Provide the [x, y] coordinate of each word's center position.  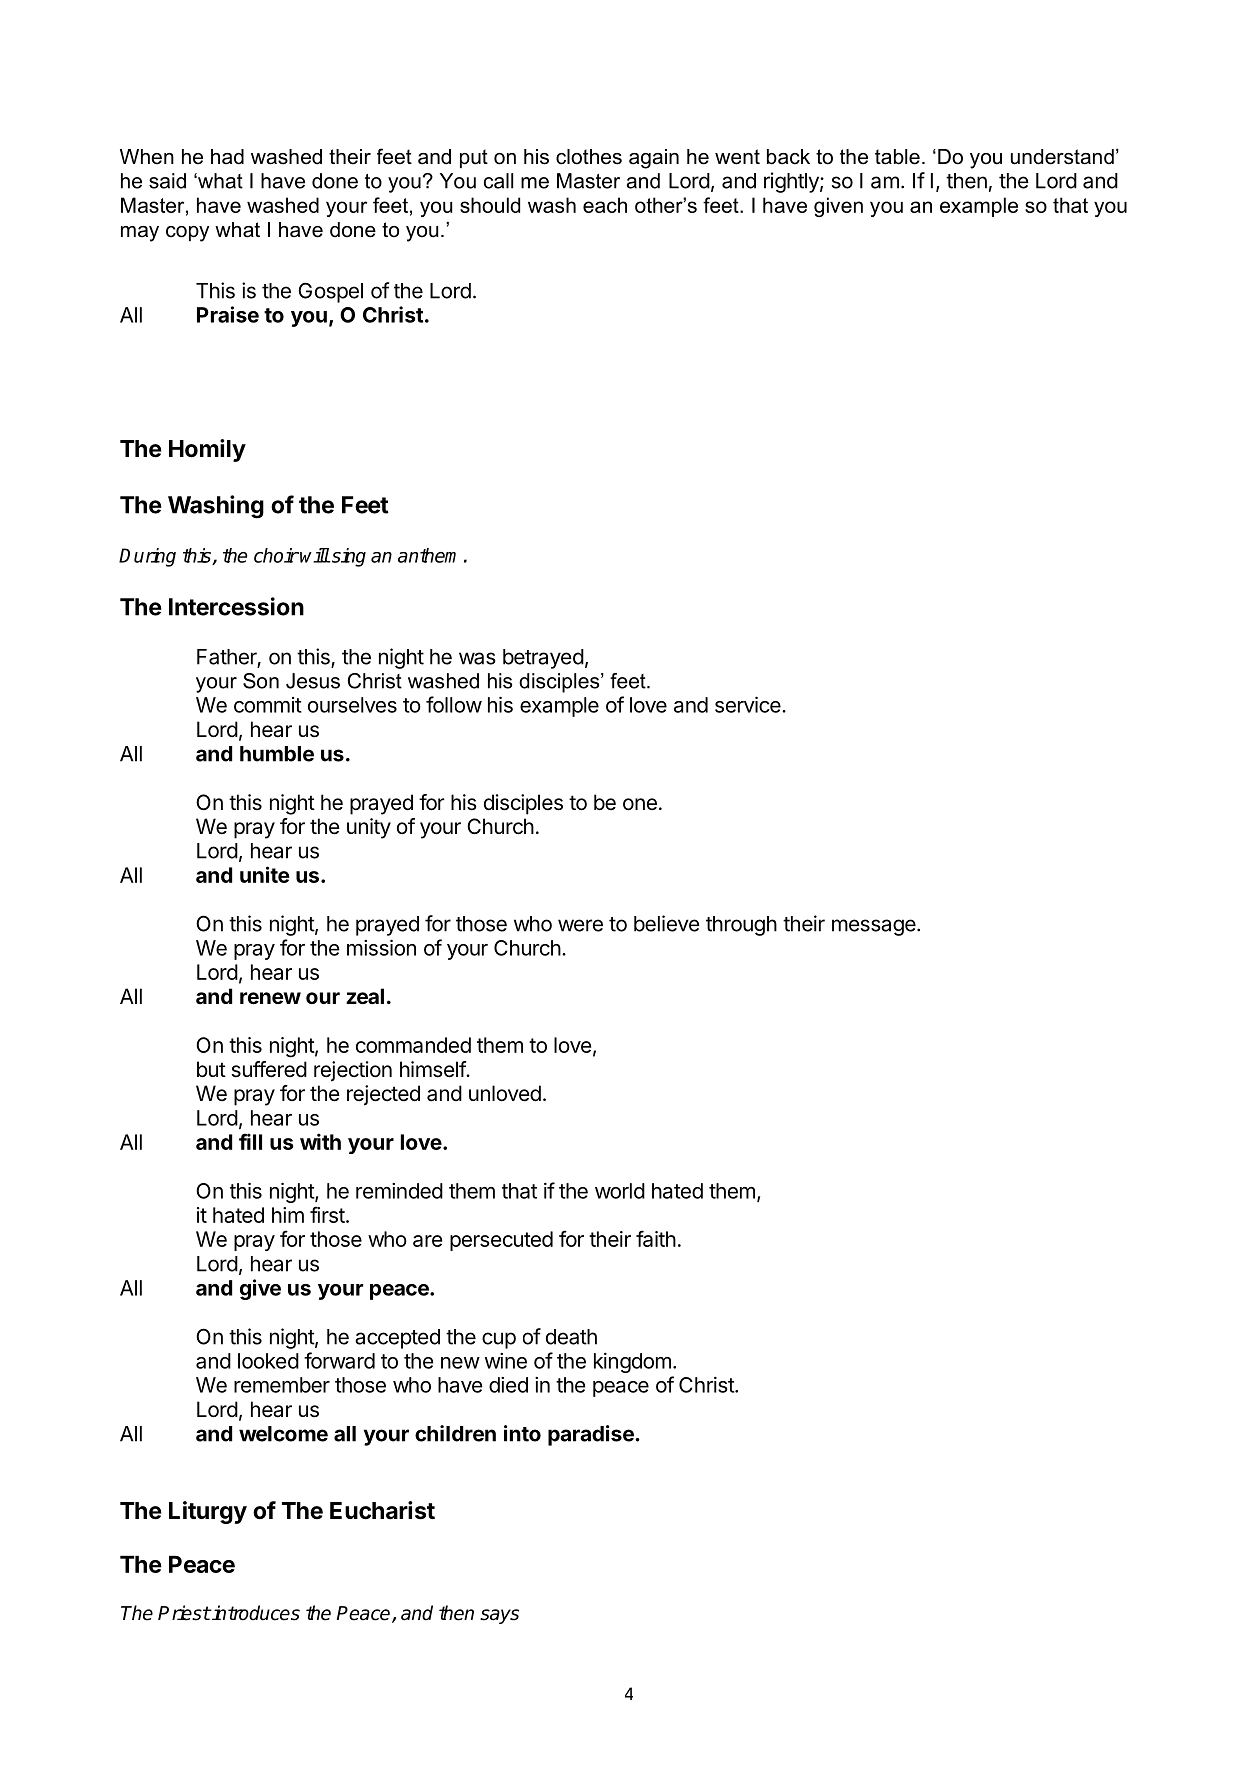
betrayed [543, 659]
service [749, 704]
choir [276, 555]
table [897, 157]
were [580, 925]
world [620, 1191]
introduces [255, 1613]
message [874, 927]
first [327, 1214]
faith [656, 1238]
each [605, 205]
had [227, 157]
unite [264, 874]
